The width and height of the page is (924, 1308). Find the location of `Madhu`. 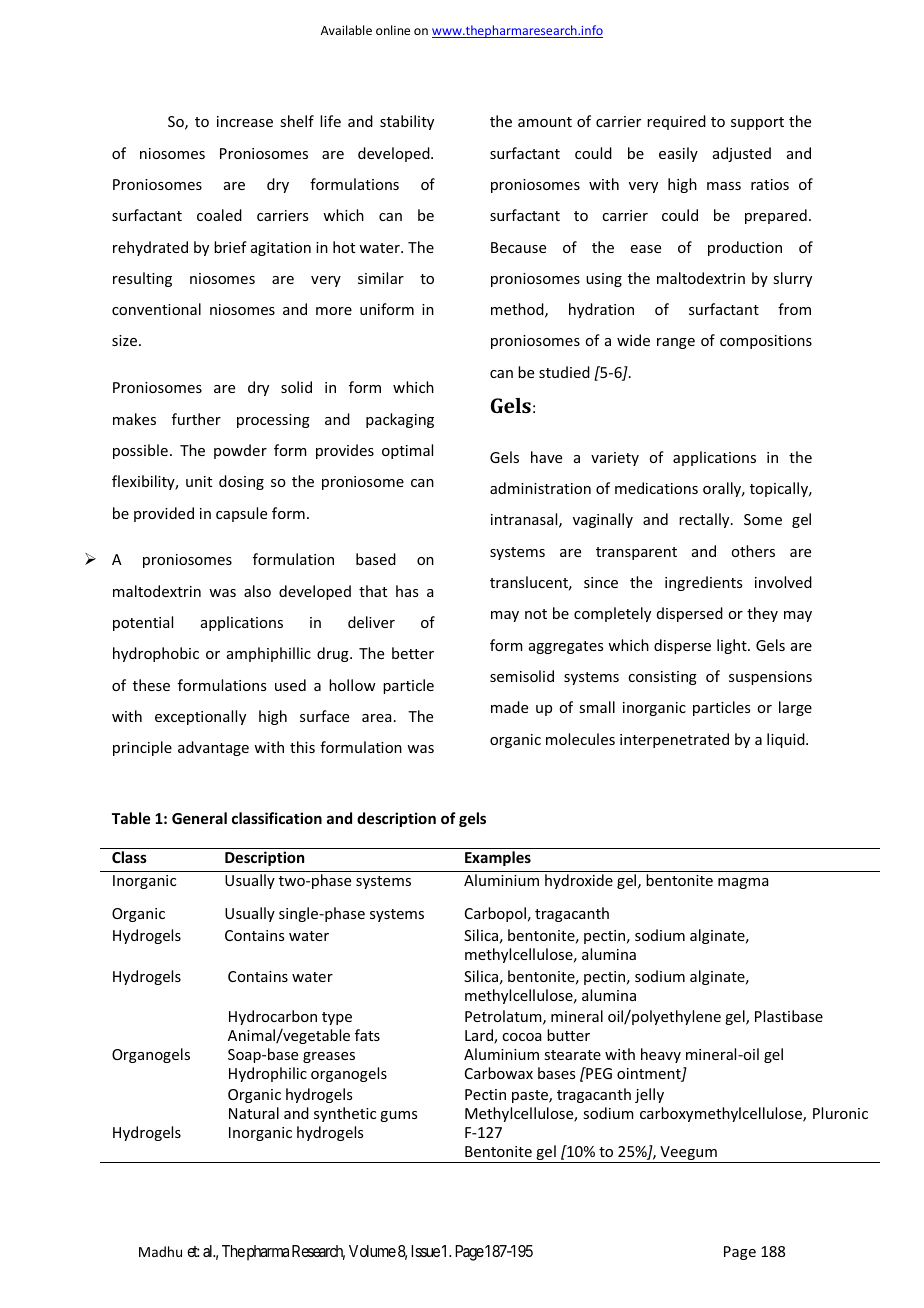

Madhu is located at coordinates (160, 1251).
